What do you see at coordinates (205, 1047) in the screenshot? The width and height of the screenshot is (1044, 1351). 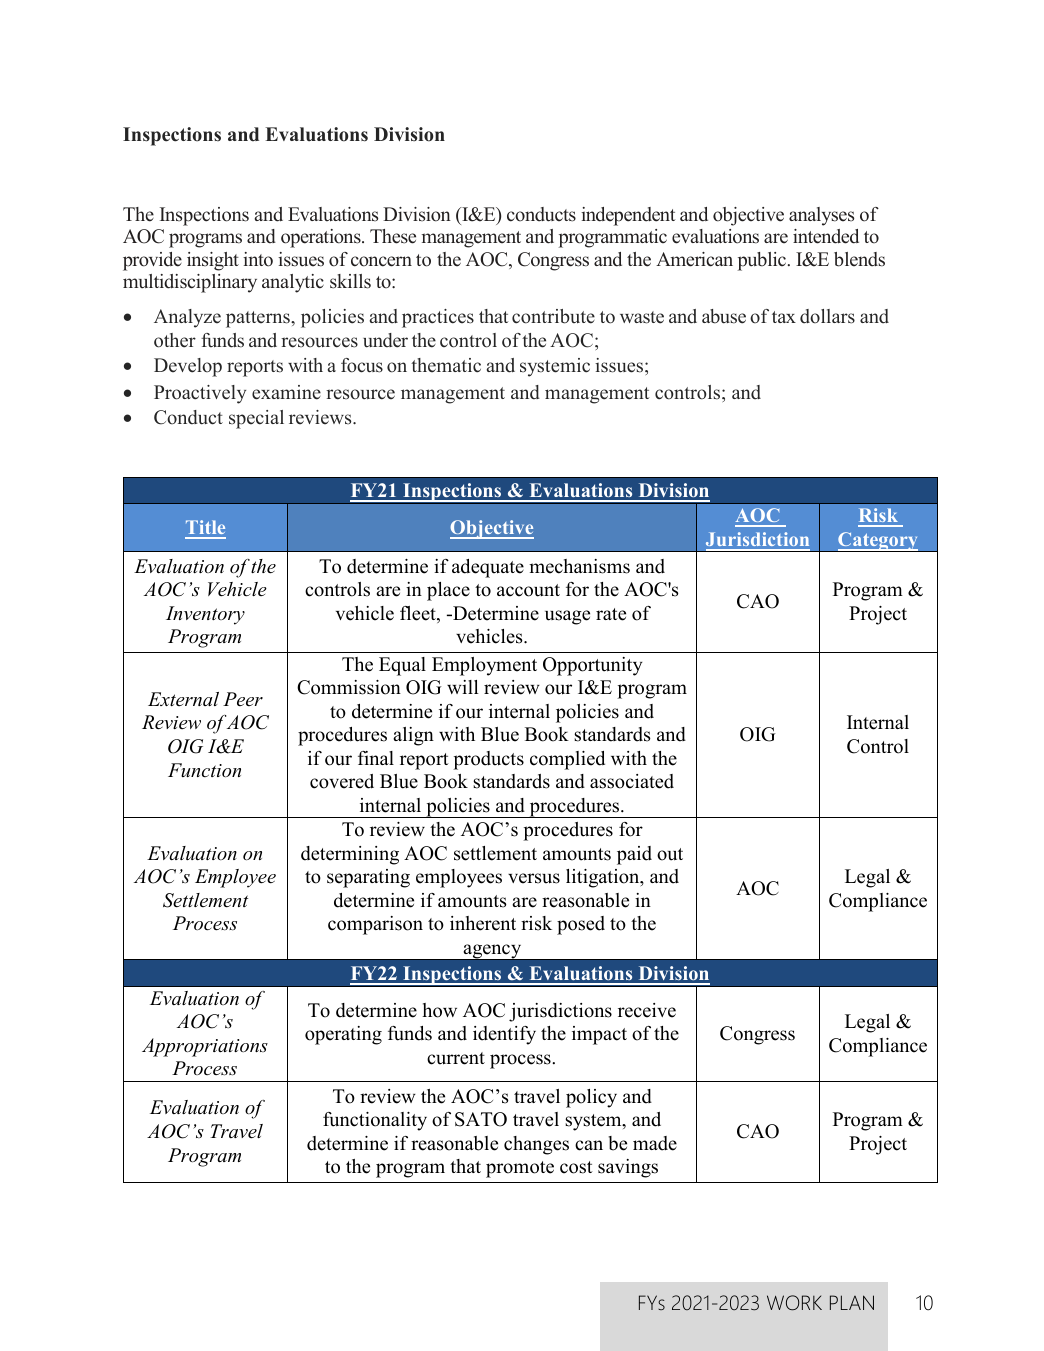 I see `Appropriations` at bounding box center [205, 1047].
